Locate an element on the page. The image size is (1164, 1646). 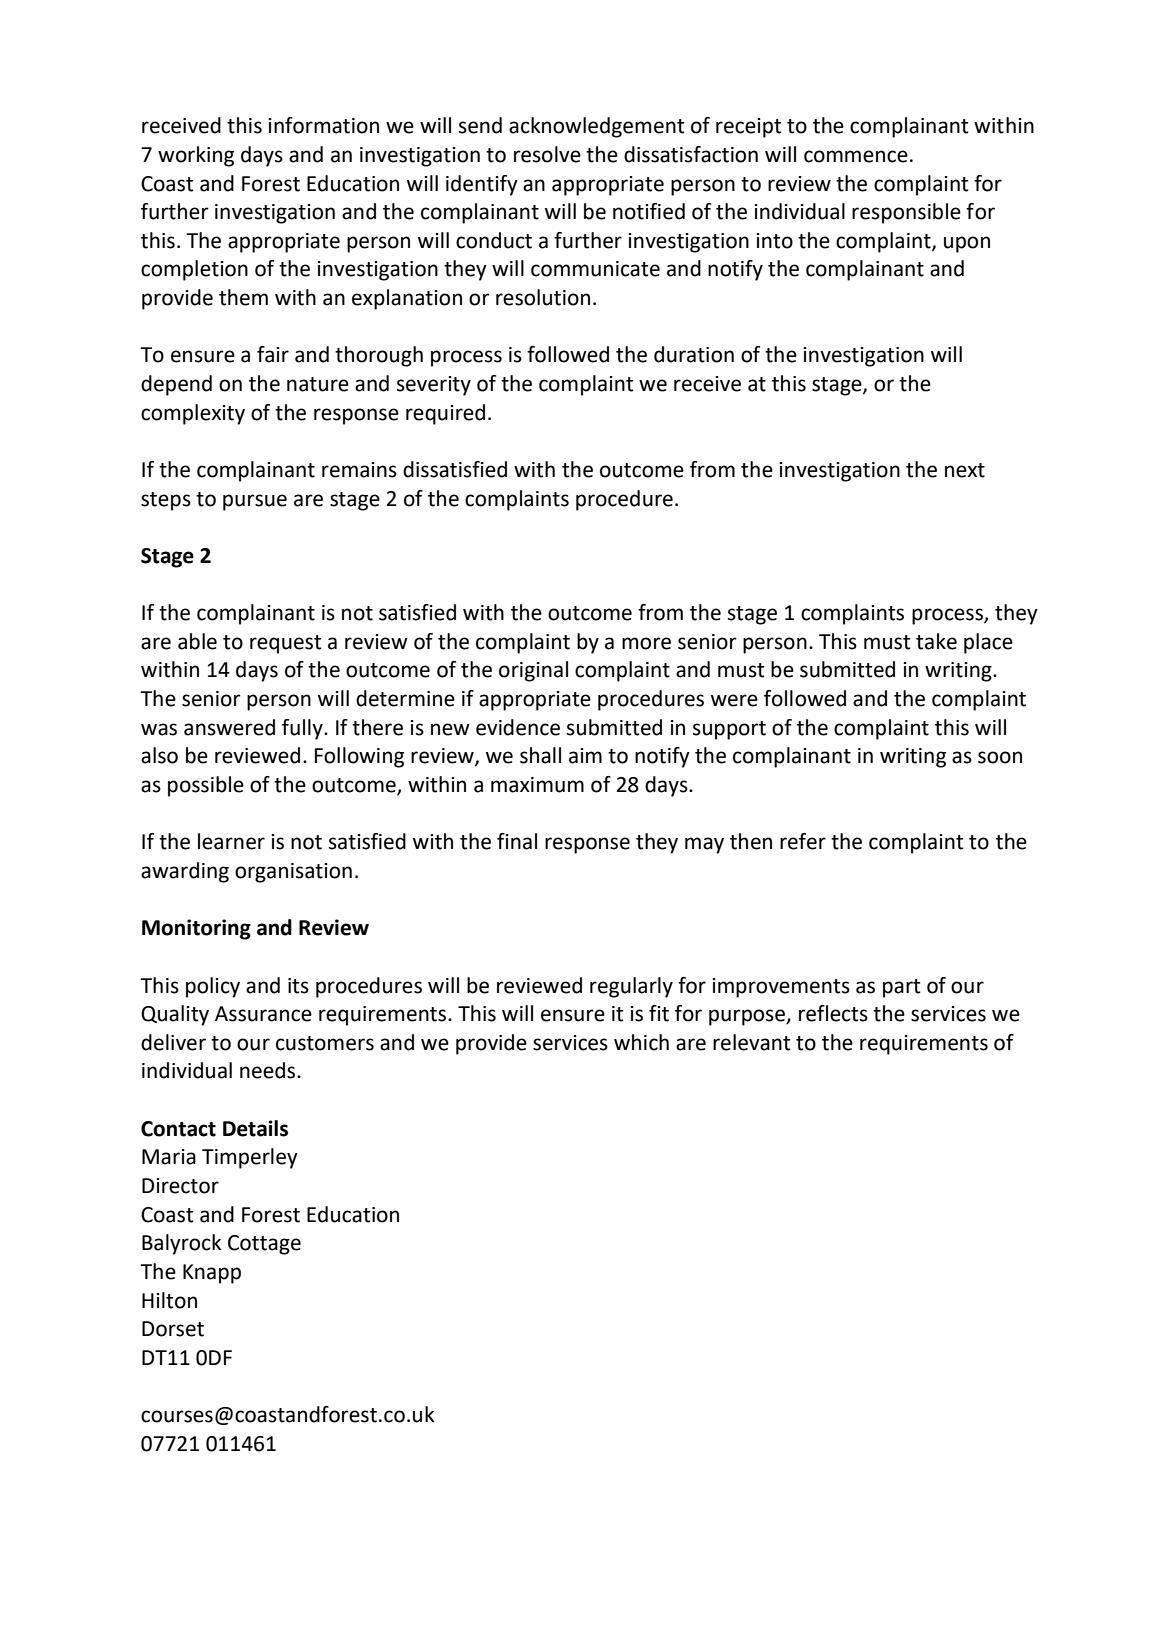
aim is located at coordinates (585, 756).
